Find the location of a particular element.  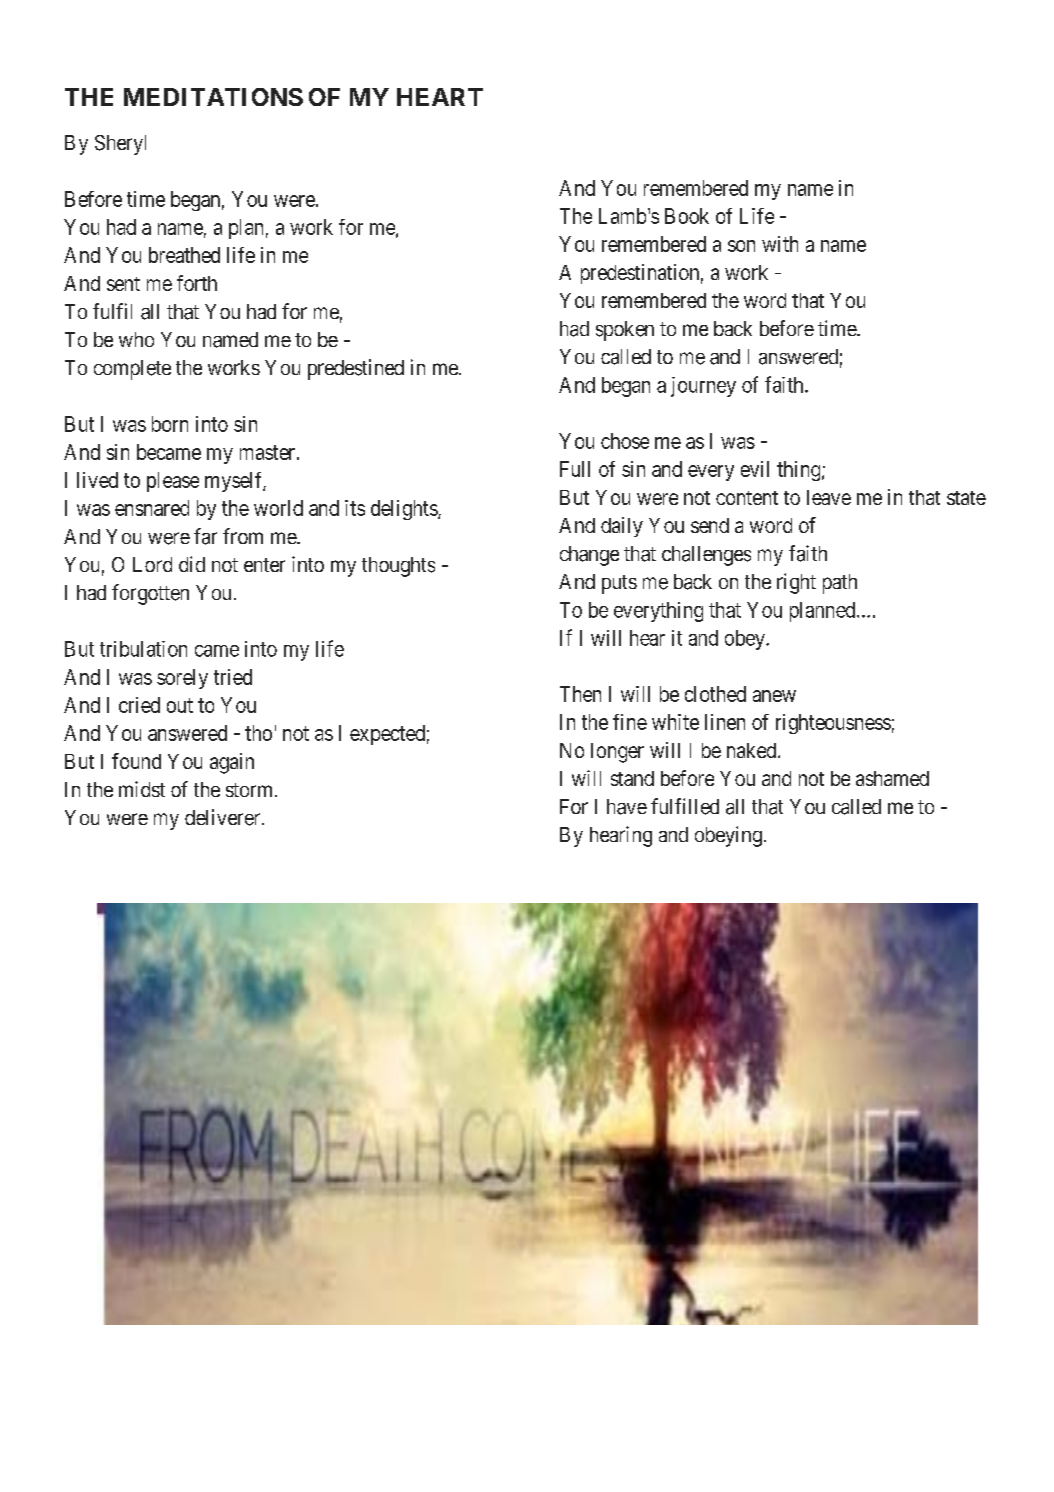

ashamed is located at coordinates (892, 778).
